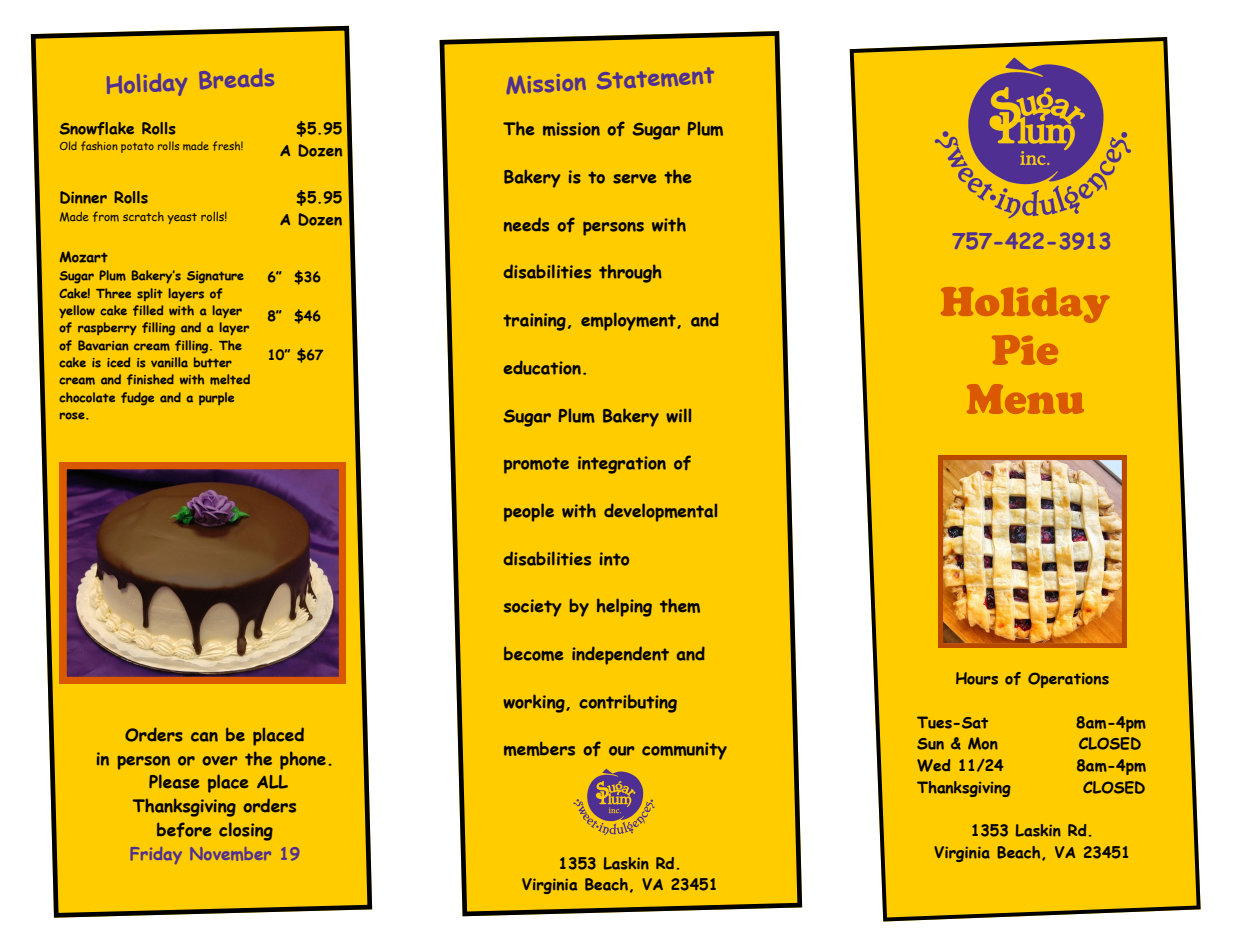 The image size is (1233, 952). Describe the element at coordinates (660, 512) in the document. I see `developmental` at that location.
